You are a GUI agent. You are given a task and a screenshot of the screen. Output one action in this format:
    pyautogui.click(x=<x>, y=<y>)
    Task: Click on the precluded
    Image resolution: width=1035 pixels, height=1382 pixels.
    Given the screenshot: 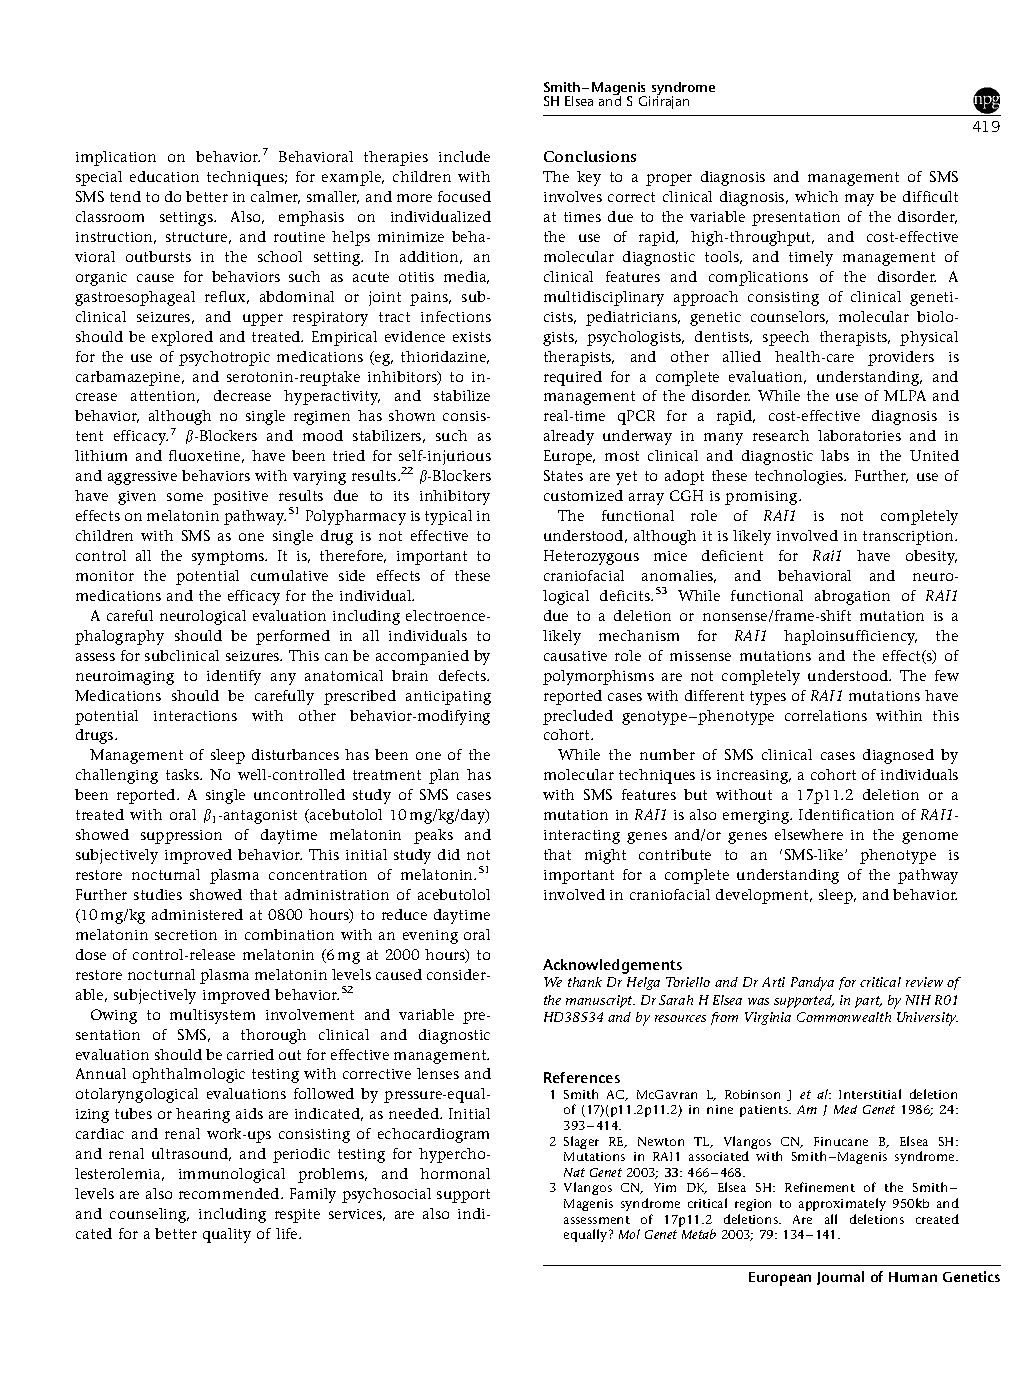 What is the action you would take?
    pyautogui.click(x=578, y=717)
